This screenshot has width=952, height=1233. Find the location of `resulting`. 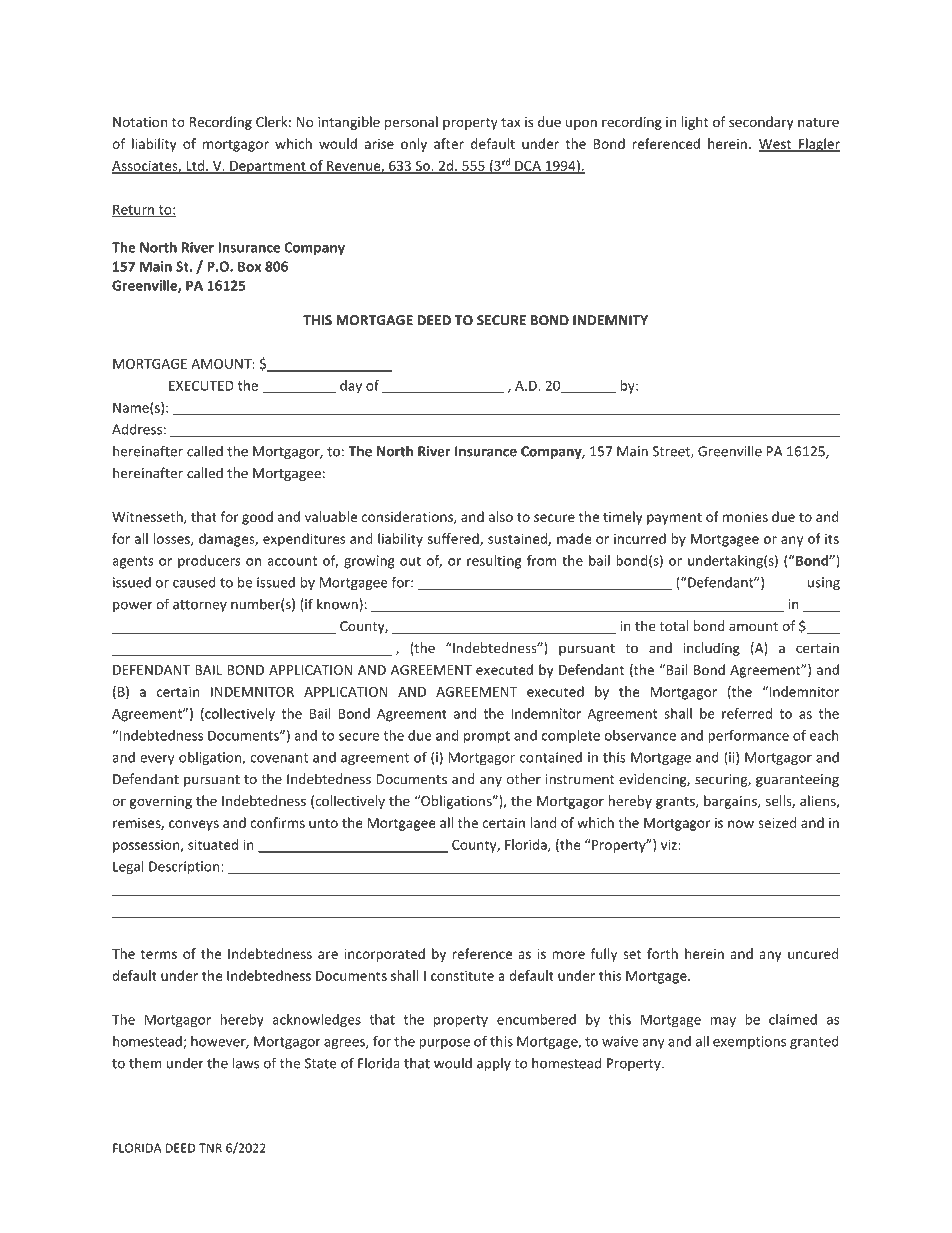

resulting is located at coordinates (494, 562).
